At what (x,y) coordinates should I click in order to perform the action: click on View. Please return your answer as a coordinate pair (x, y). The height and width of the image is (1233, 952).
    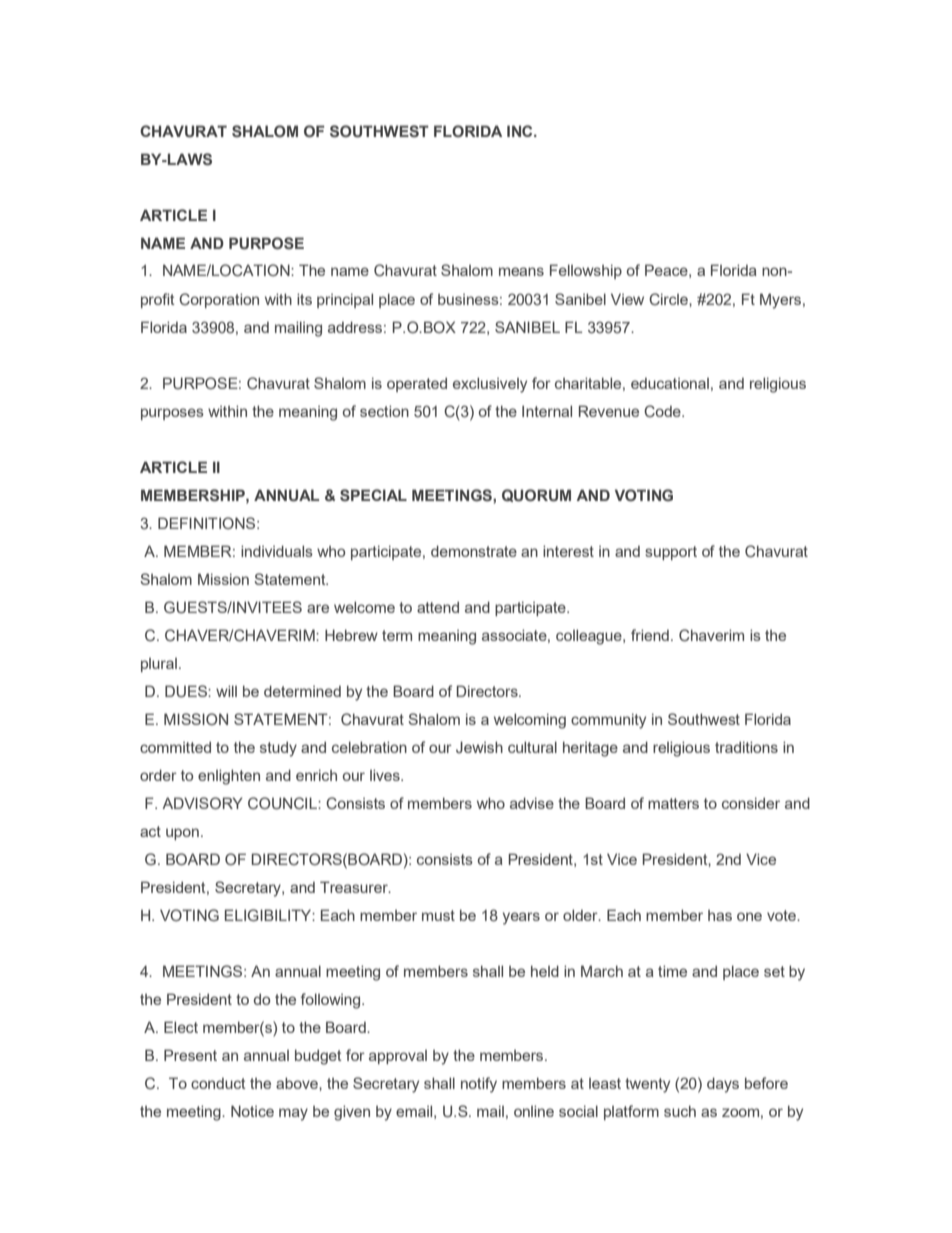
    Looking at the image, I should click on (627, 299).
